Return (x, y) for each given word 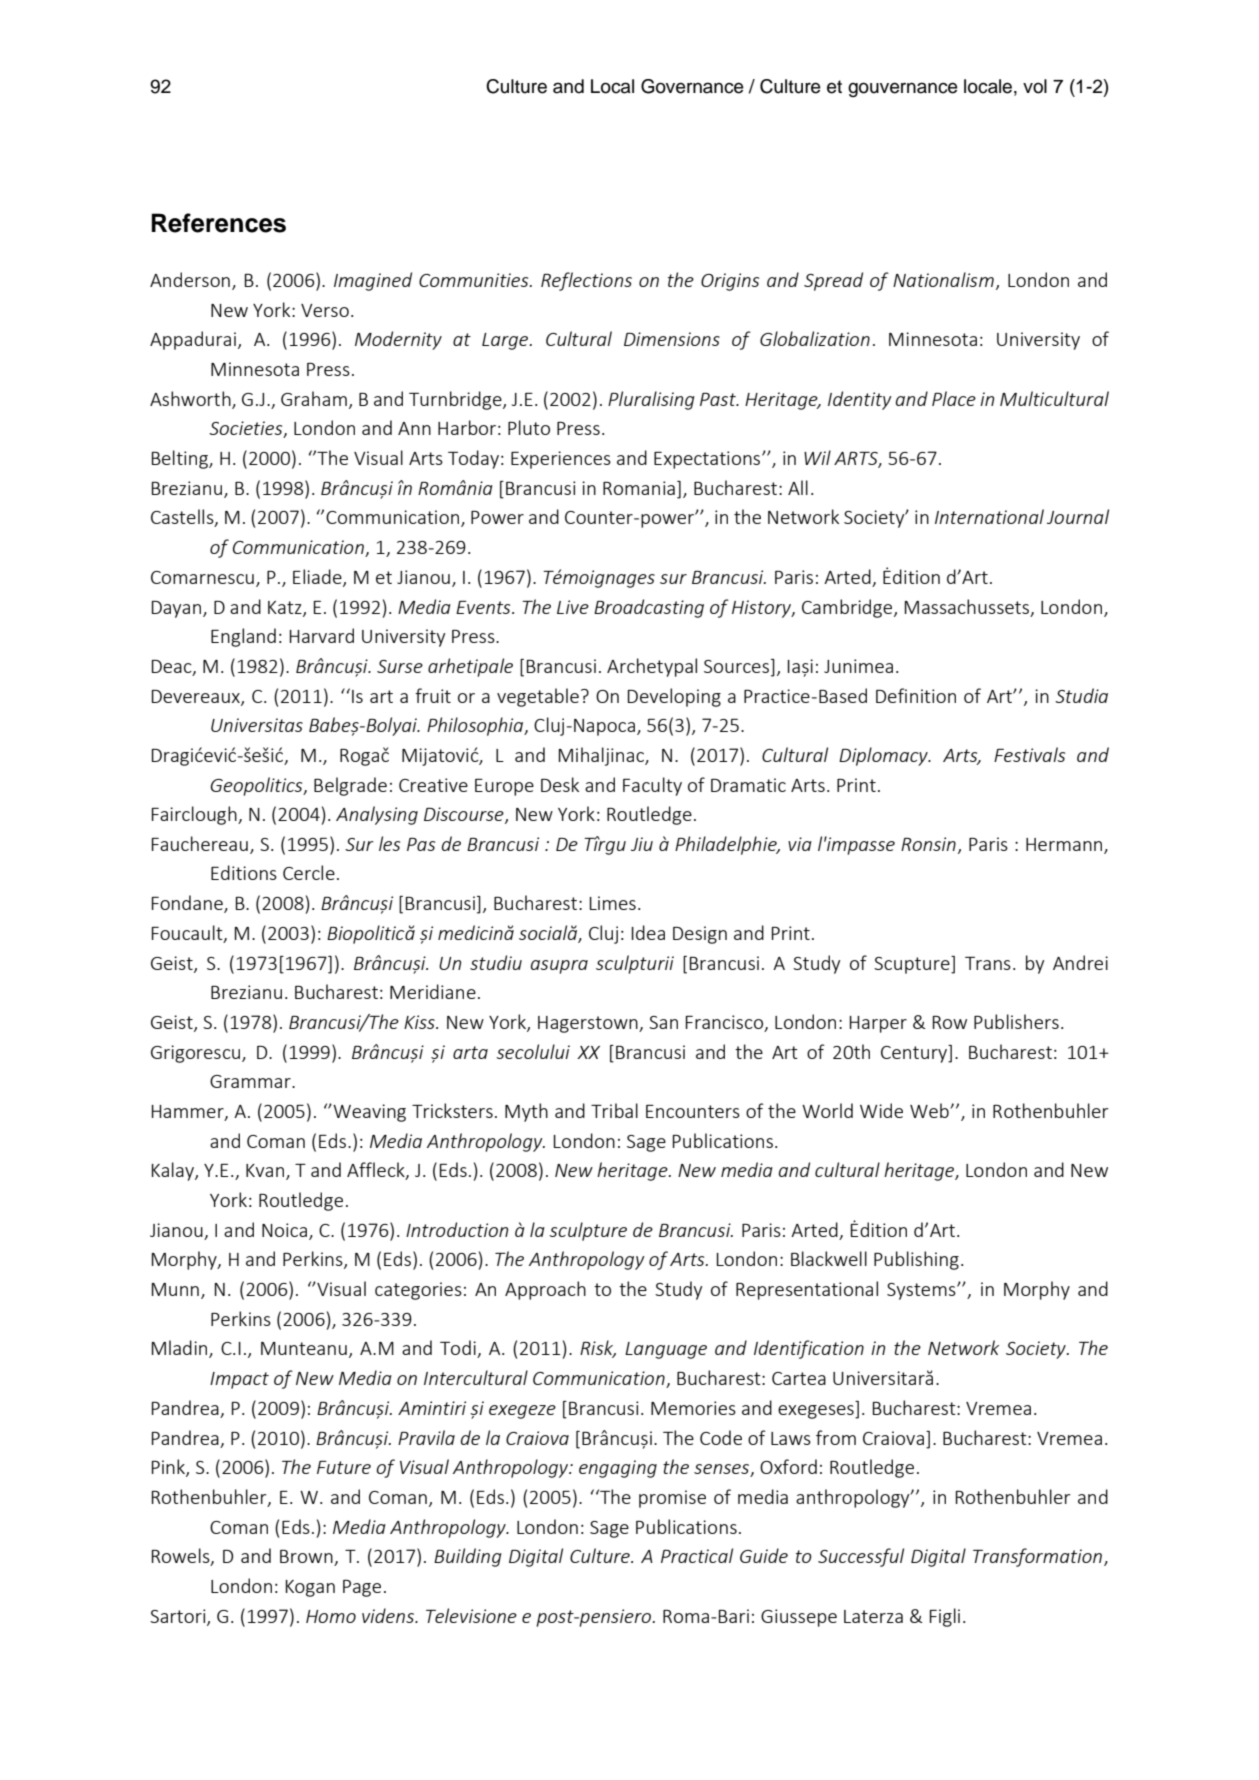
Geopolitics (257, 786)
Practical (697, 1555)
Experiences (561, 460)
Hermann (1065, 845)
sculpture (588, 1231)
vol (1035, 86)
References (218, 223)
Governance (692, 86)
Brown (307, 1558)
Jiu (642, 844)
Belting (181, 459)
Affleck (377, 1171)
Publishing (916, 1260)
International (989, 516)
